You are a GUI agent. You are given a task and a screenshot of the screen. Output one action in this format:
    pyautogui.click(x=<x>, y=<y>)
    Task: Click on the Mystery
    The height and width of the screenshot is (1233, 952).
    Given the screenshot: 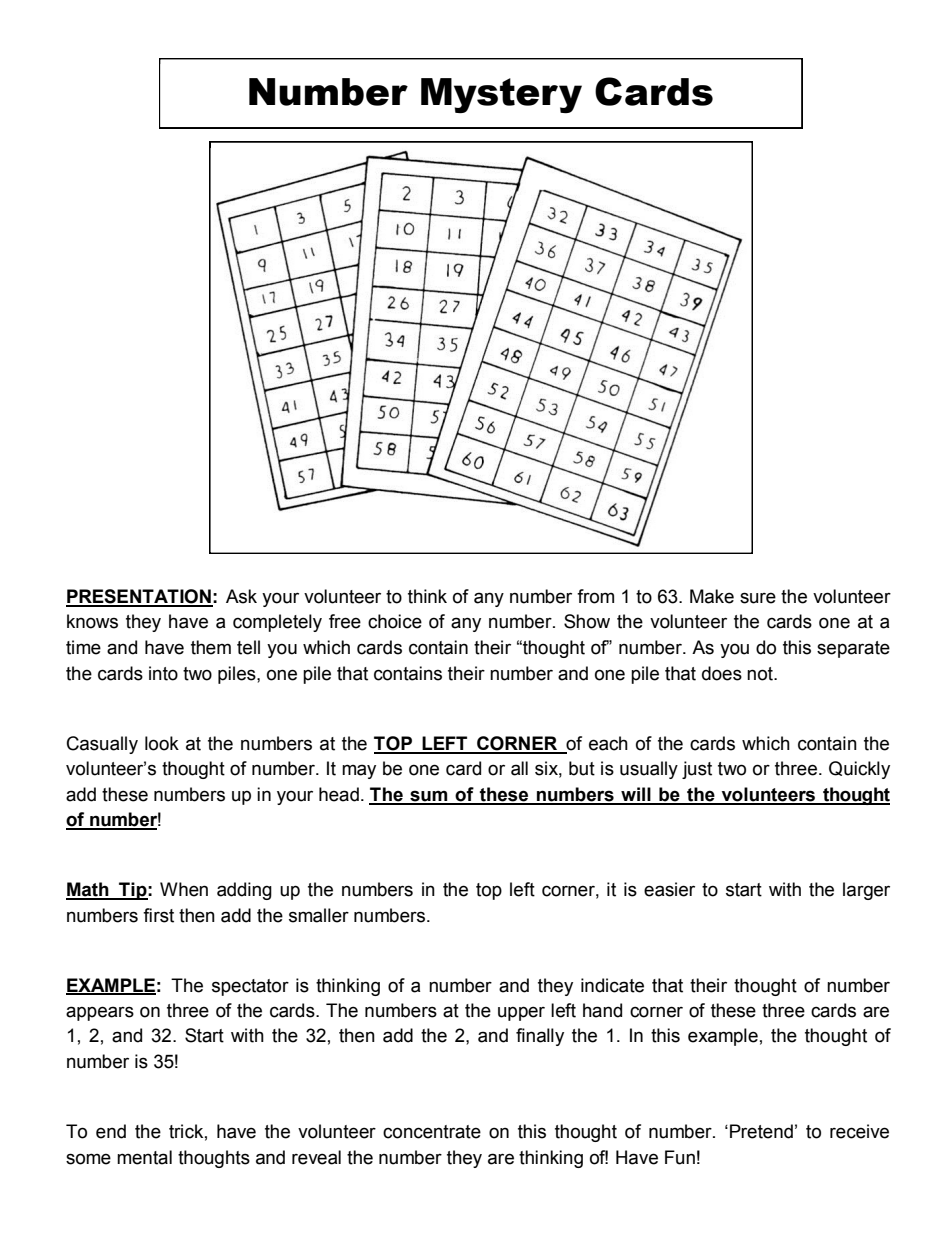 What is the action you would take?
    pyautogui.click(x=501, y=95)
